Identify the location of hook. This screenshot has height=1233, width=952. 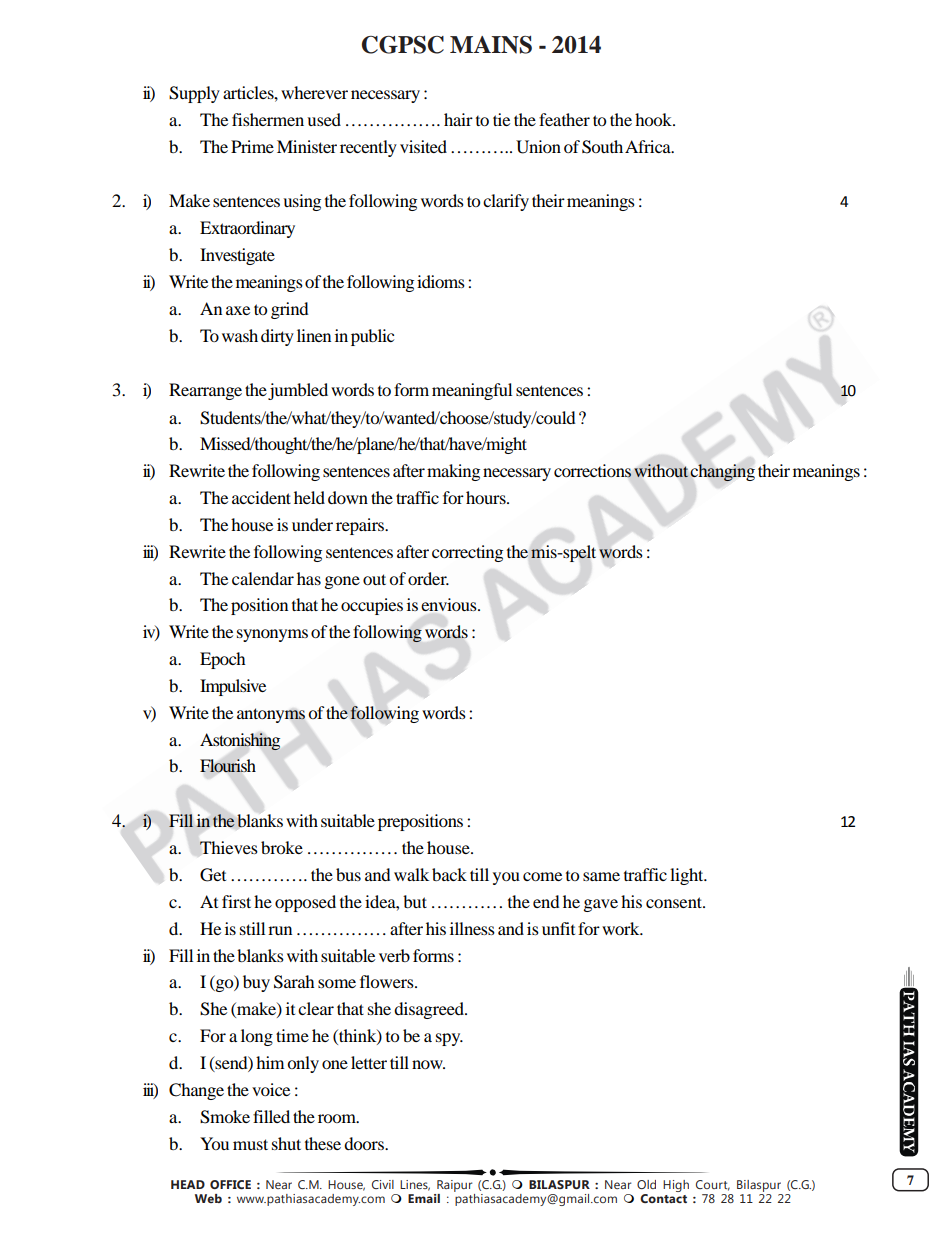
(655, 119).
